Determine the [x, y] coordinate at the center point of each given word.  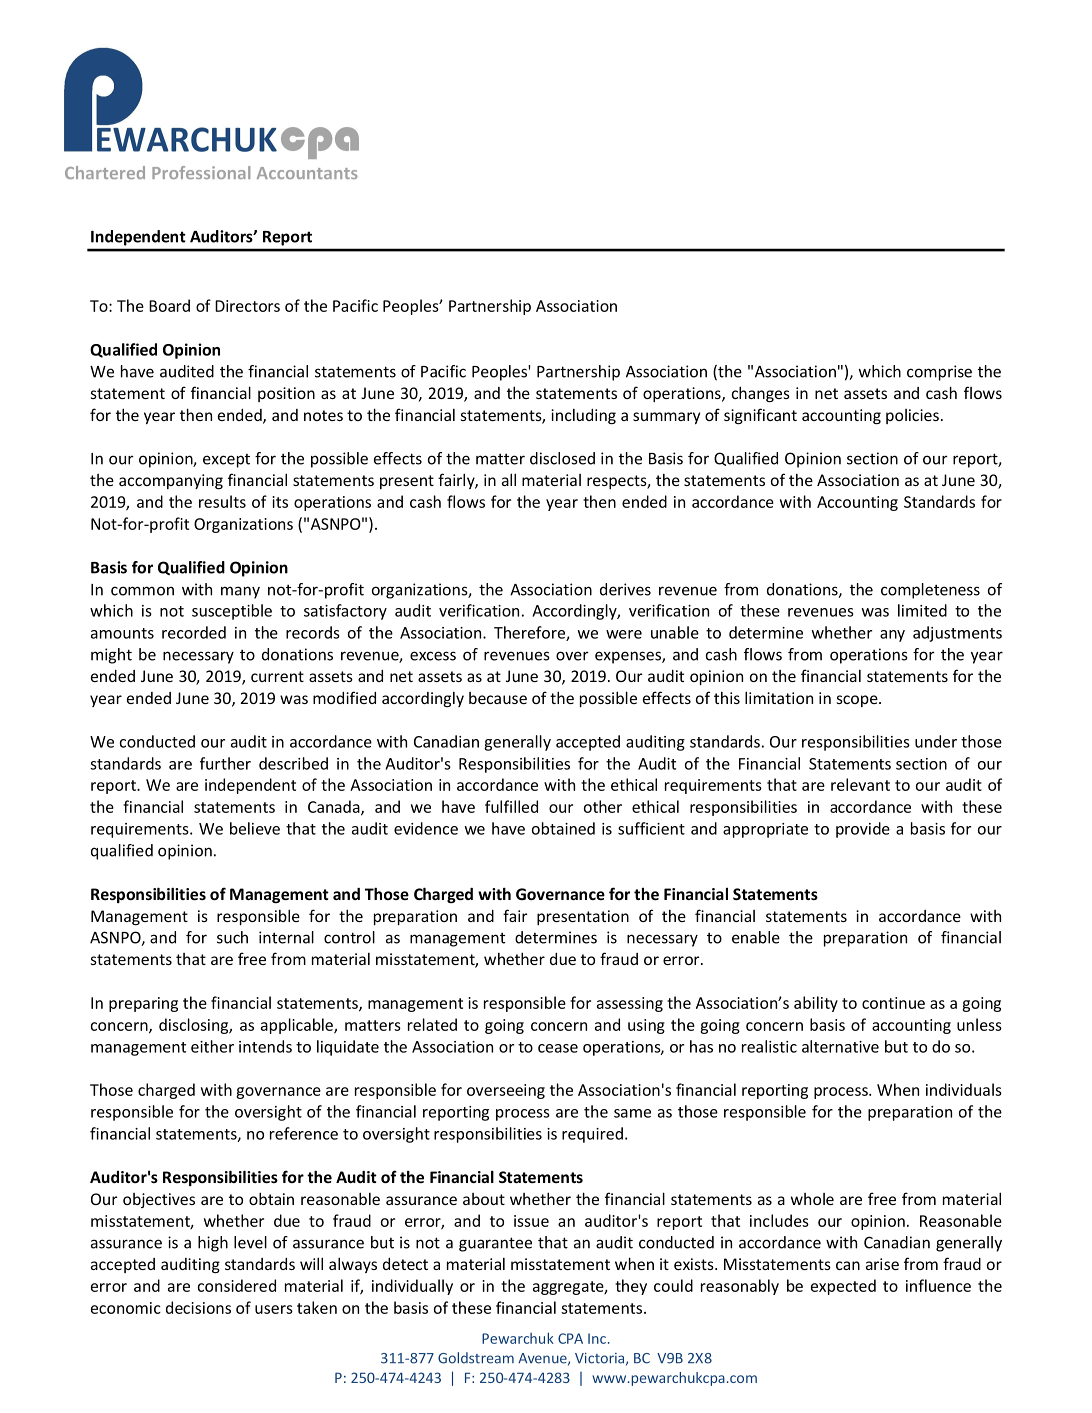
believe [255, 828]
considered [237, 1285]
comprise [939, 373]
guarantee [495, 1244]
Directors [247, 306]
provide [863, 830]
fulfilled [511, 806]
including [583, 416]
